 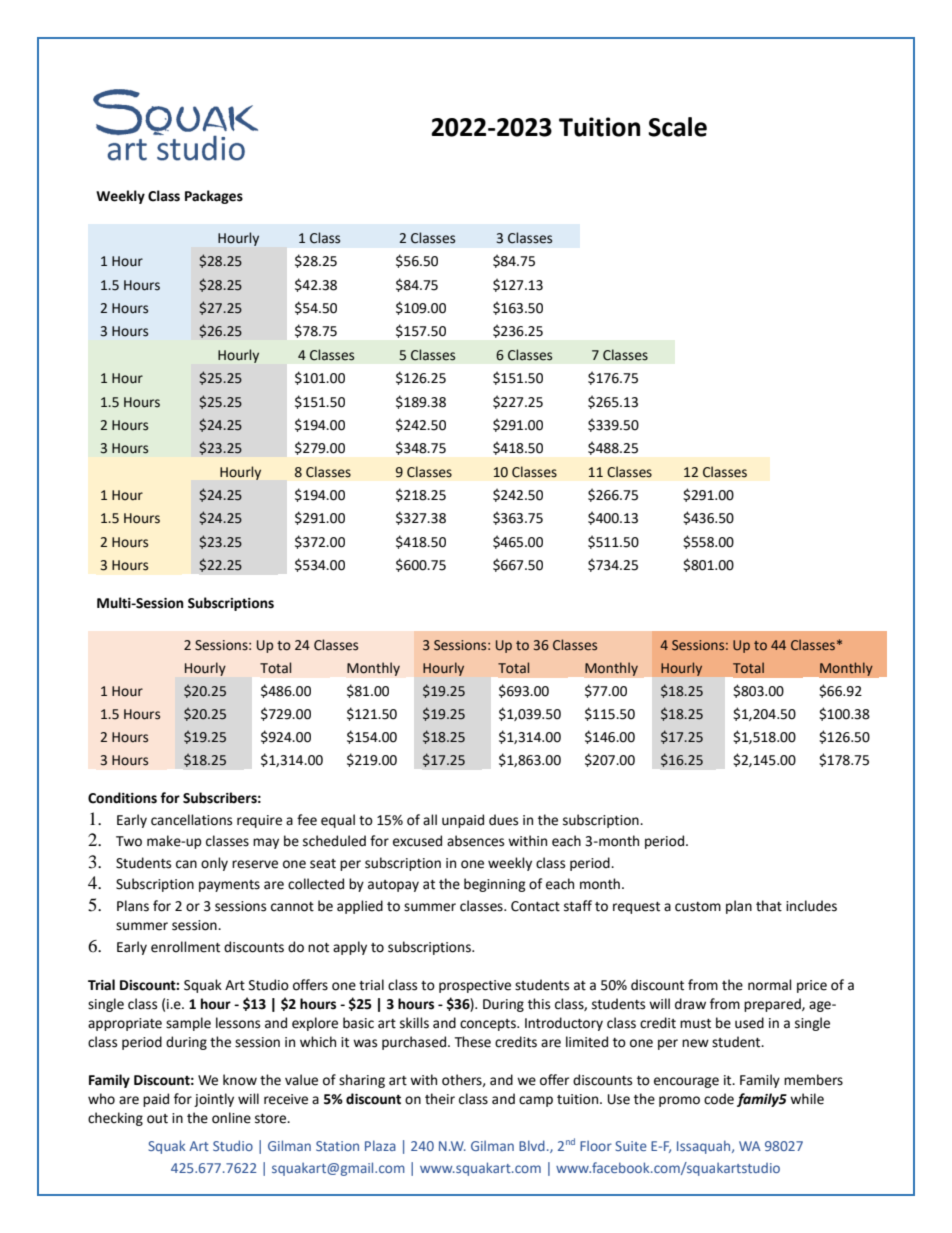 I want to click on Conditions, so click(x=122, y=798).
